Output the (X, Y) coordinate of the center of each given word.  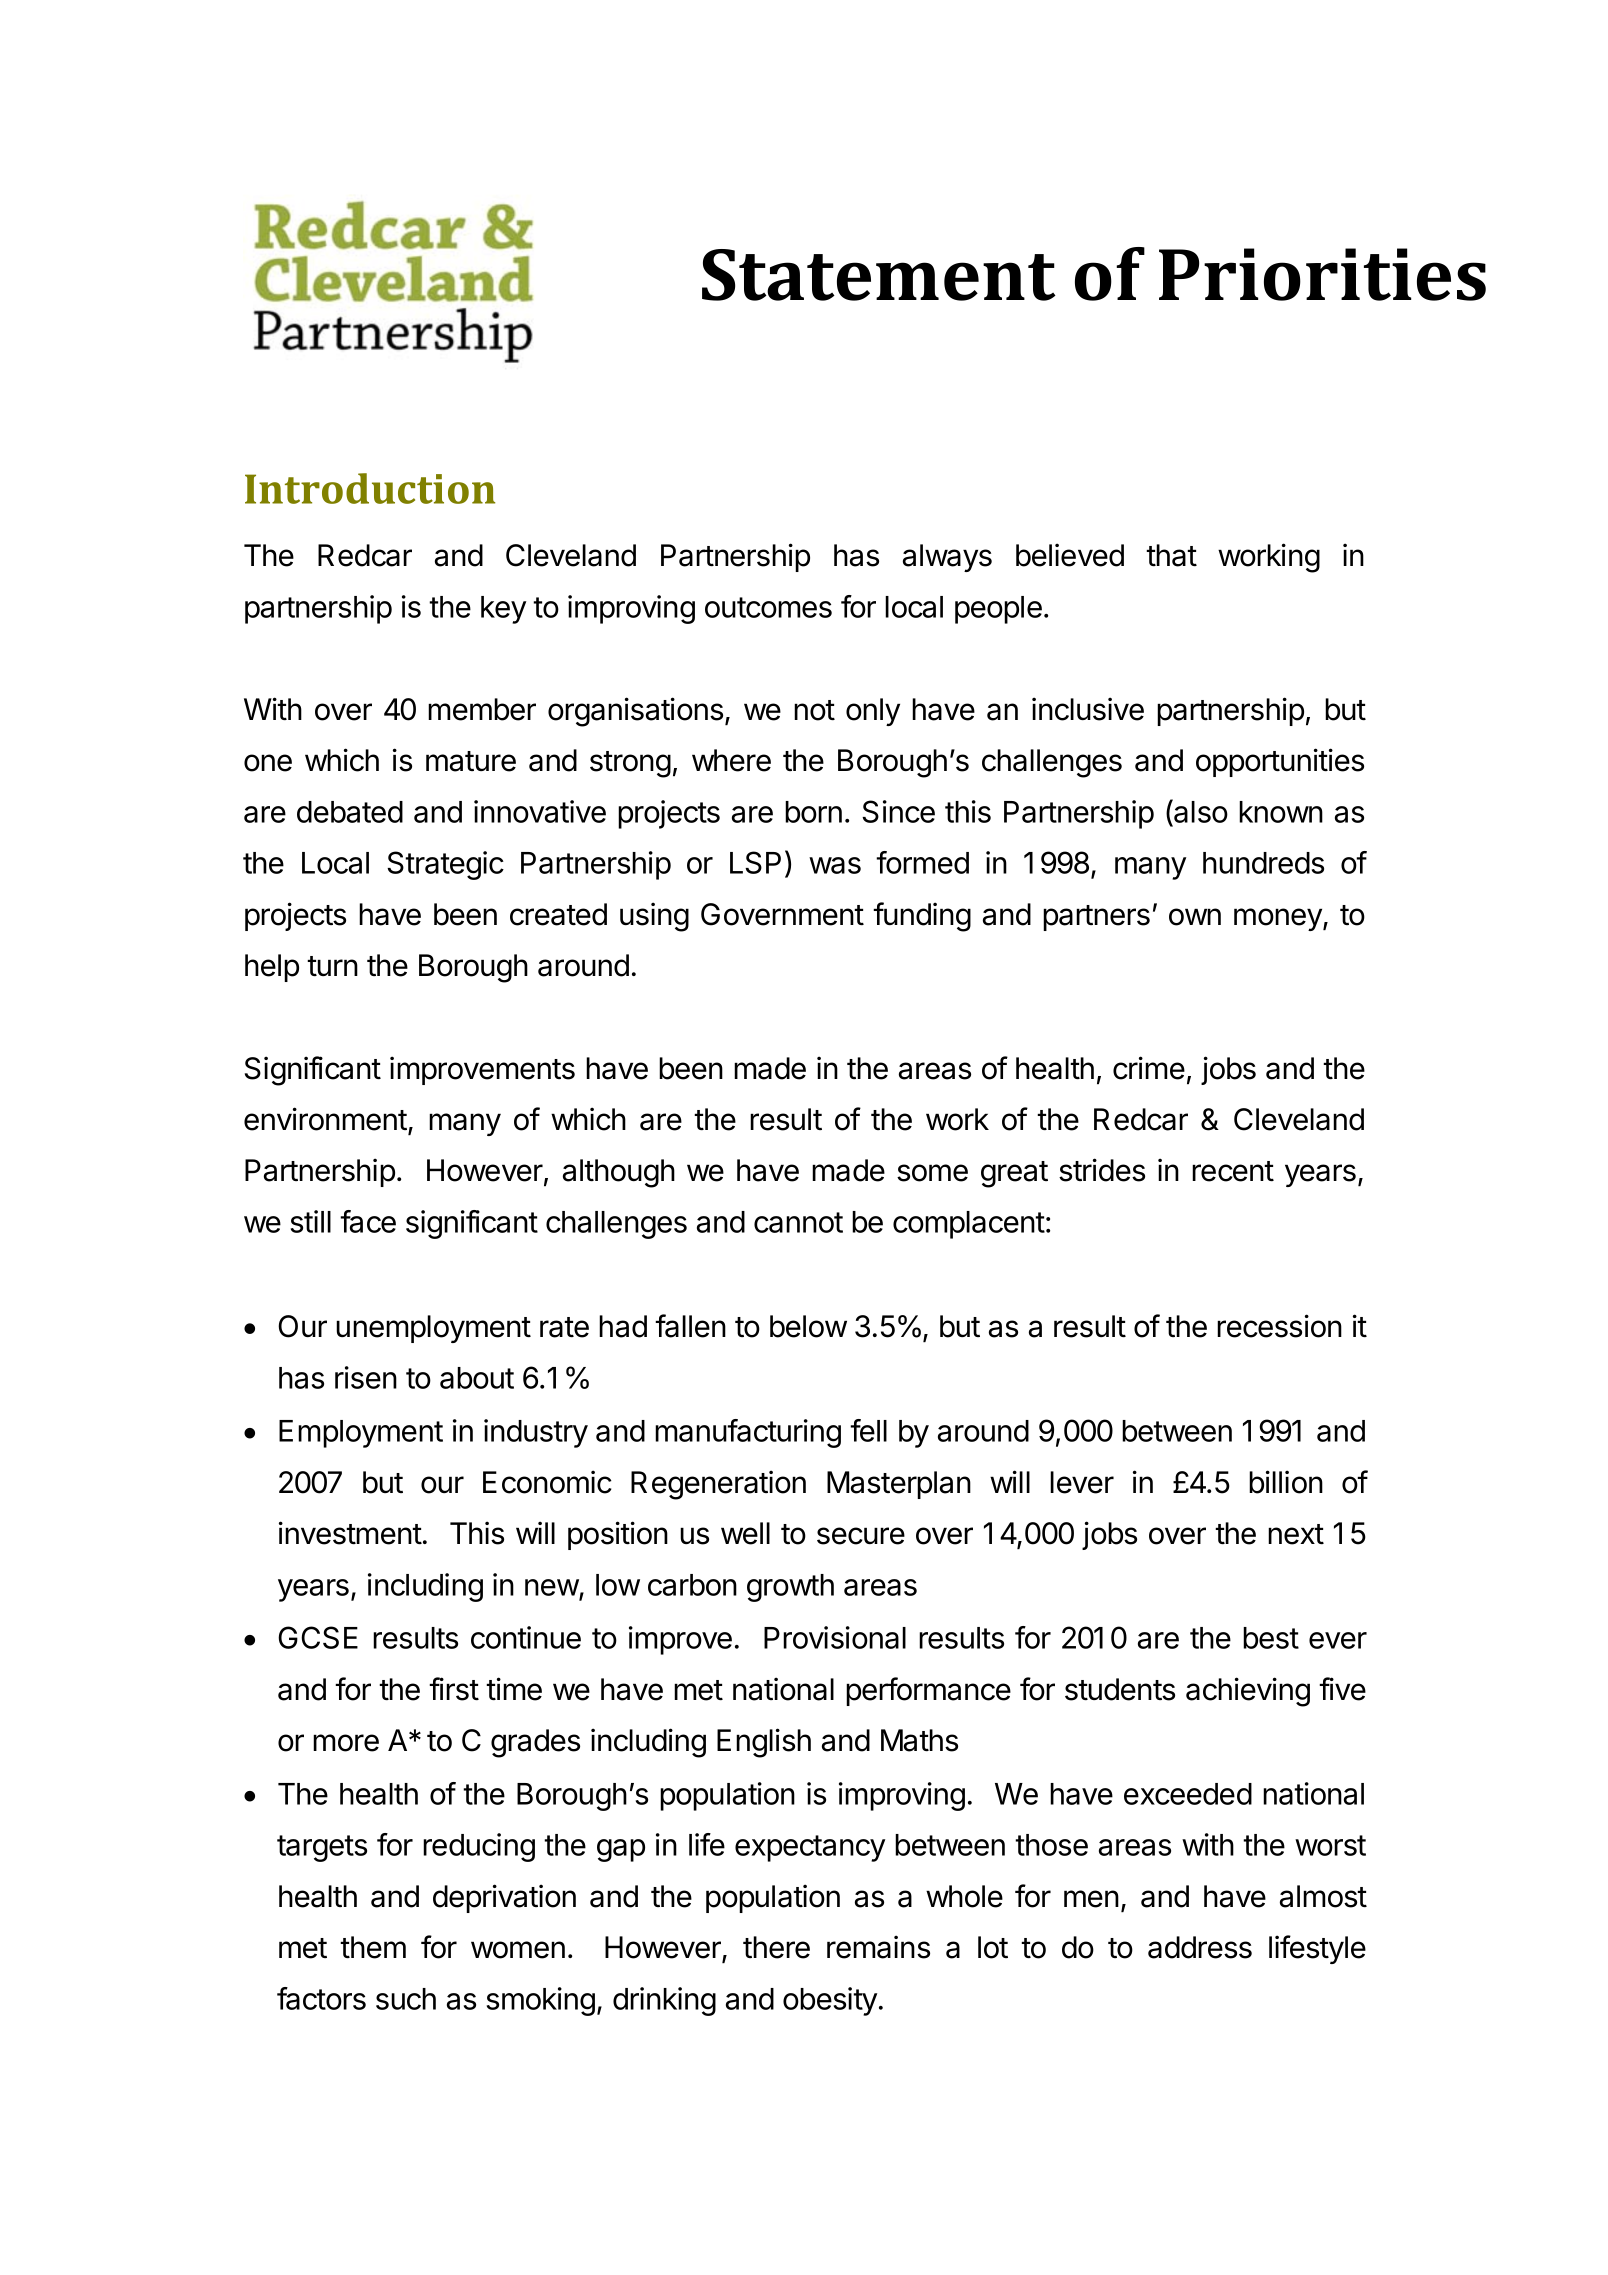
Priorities (1322, 274)
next (1296, 1534)
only (873, 712)
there (776, 1947)
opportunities (1280, 762)
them (373, 1947)
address (1200, 1947)
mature (471, 761)
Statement (879, 275)
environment (325, 1119)
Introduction (370, 488)
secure (861, 1536)
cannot (798, 1222)
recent (1233, 1171)
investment (350, 1533)
